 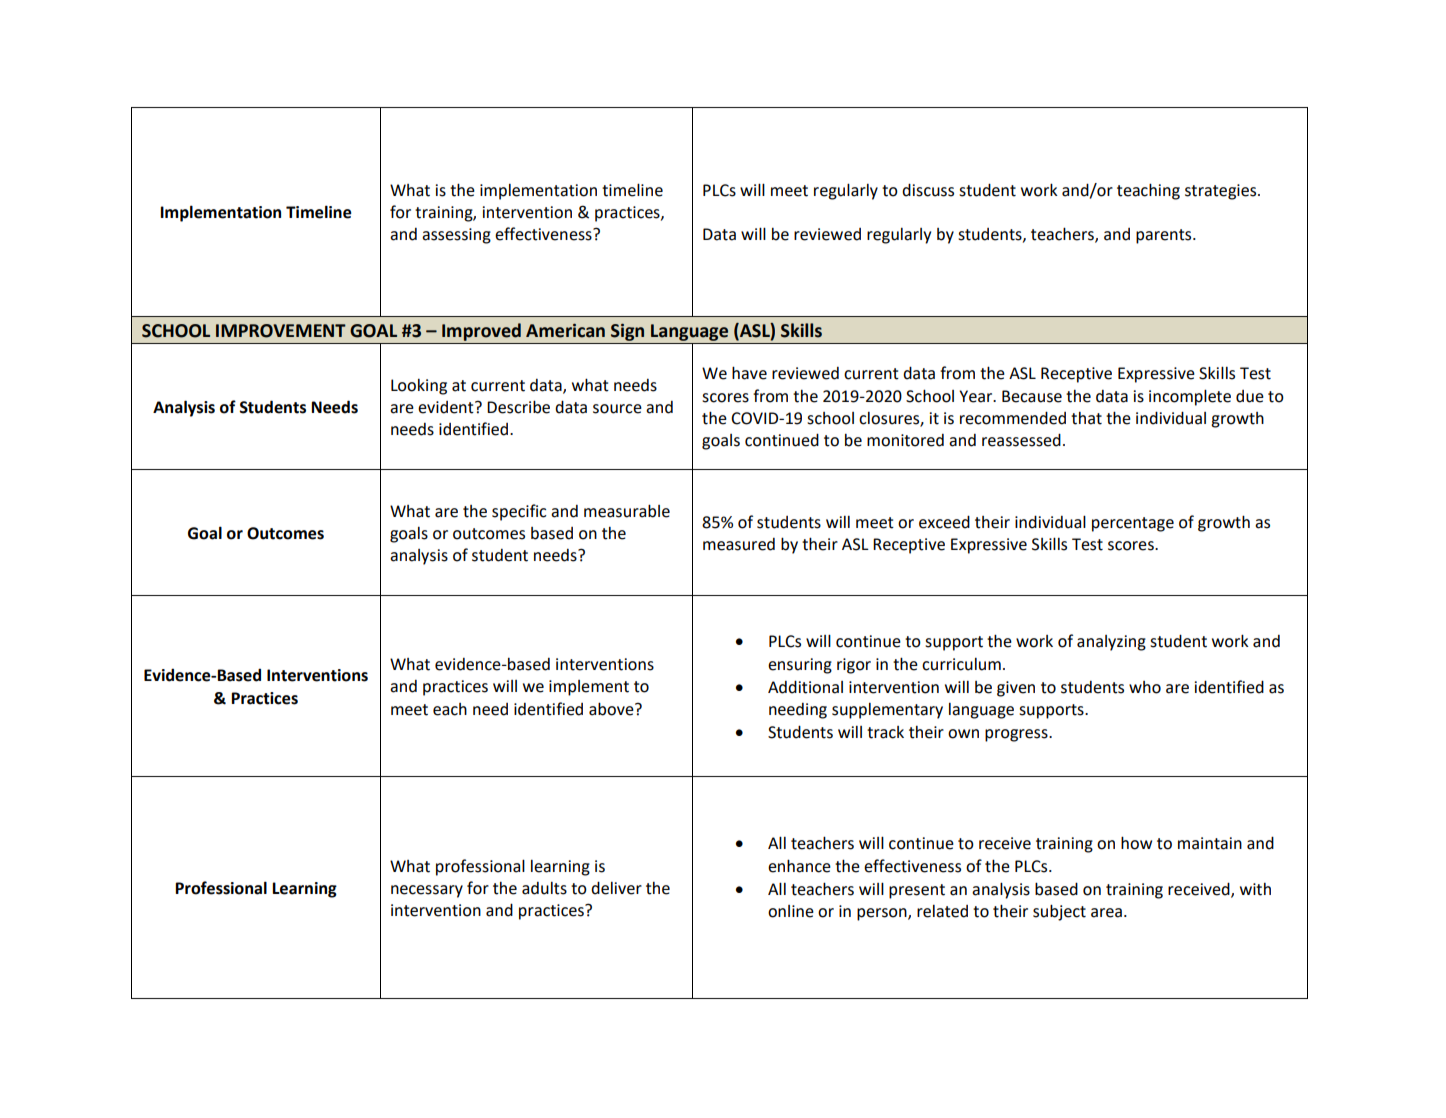 What do you see at coordinates (456, 236) in the image?
I see `assessing` at bounding box center [456, 236].
